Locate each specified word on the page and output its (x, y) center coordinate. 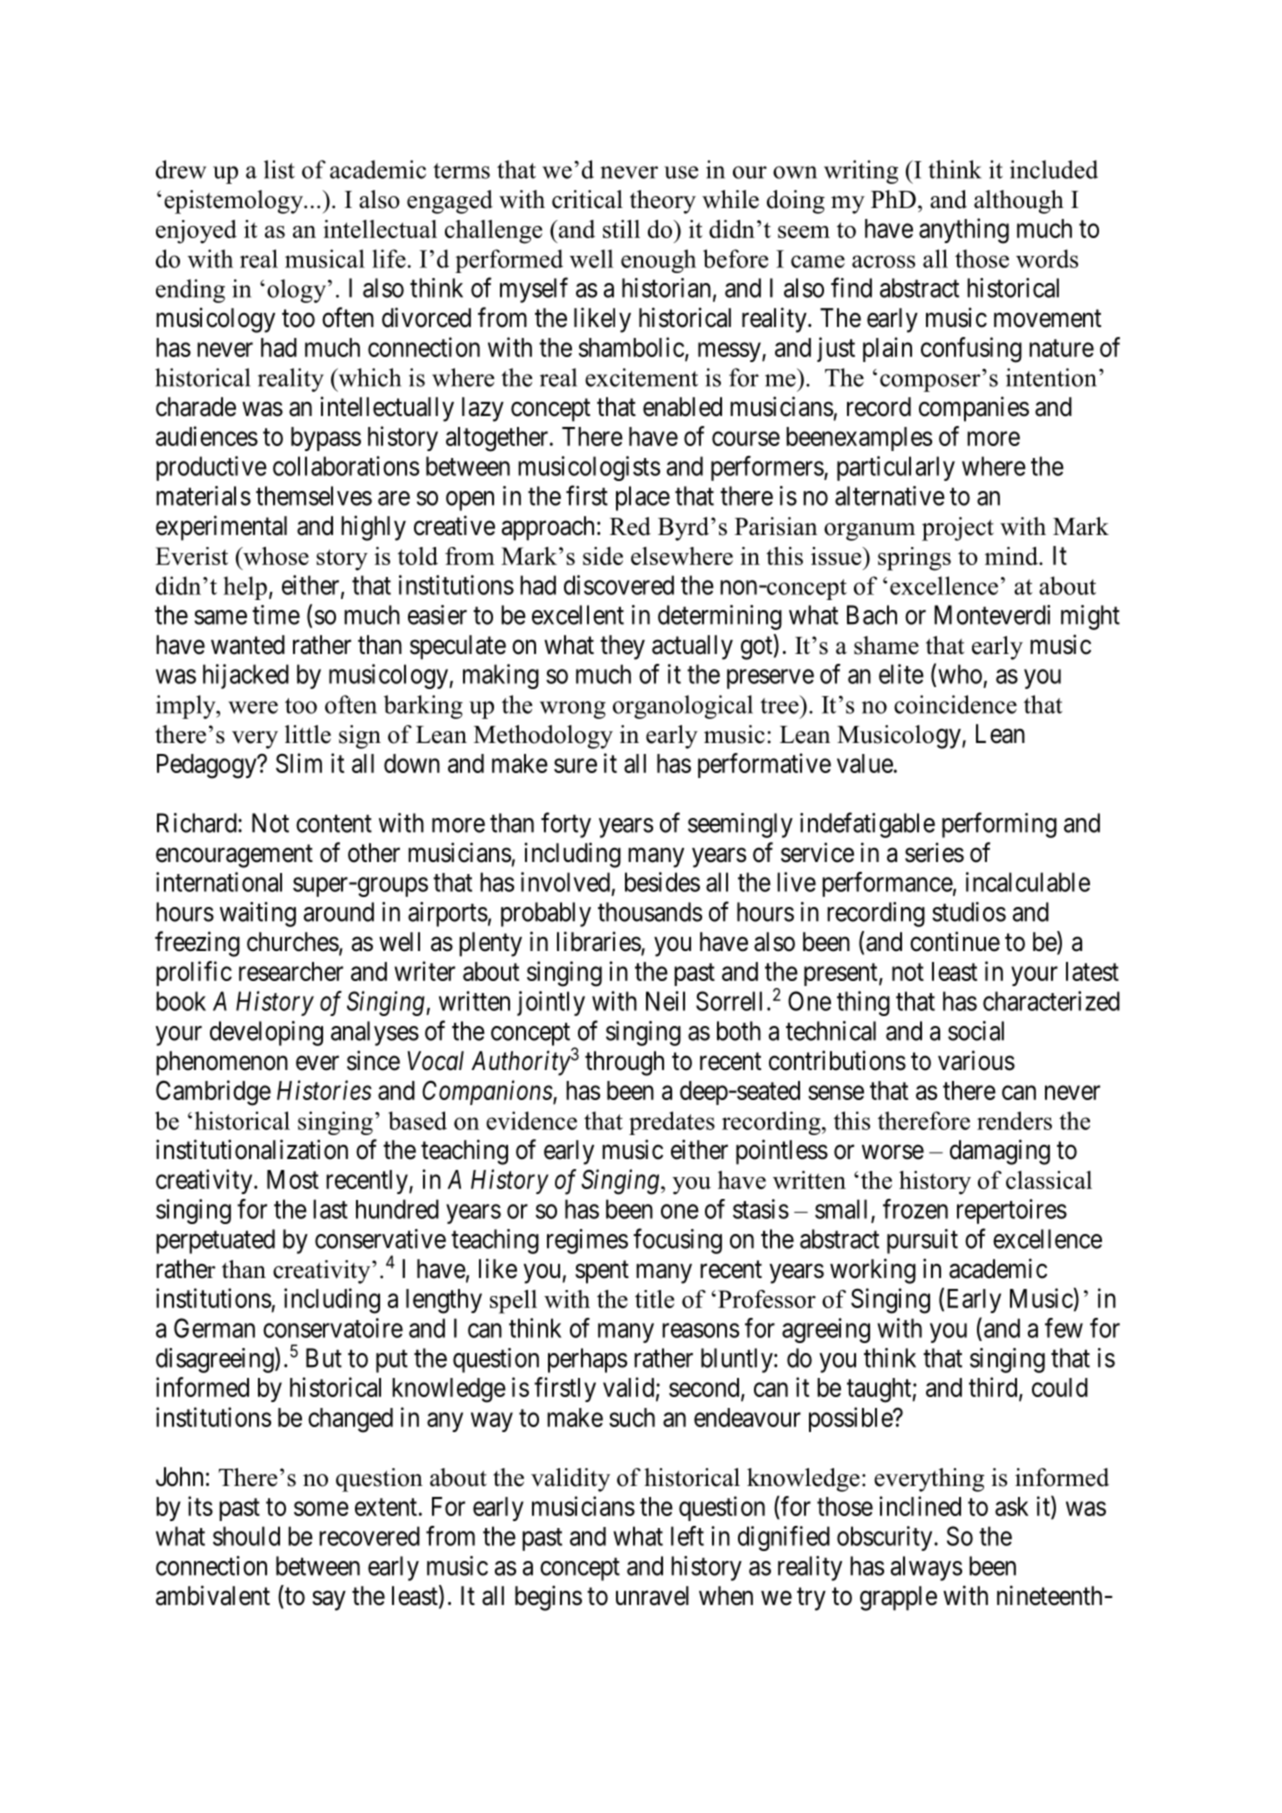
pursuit (922, 1241)
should (246, 1536)
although (1019, 202)
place (643, 498)
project (958, 529)
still (621, 229)
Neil (665, 1001)
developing (266, 1033)
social (976, 1031)
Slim (299, 763)
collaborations (346, 466)
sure (575, 765)
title (654, 1299)
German (214, 1328)
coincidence (955, 704)
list (279, 169)
